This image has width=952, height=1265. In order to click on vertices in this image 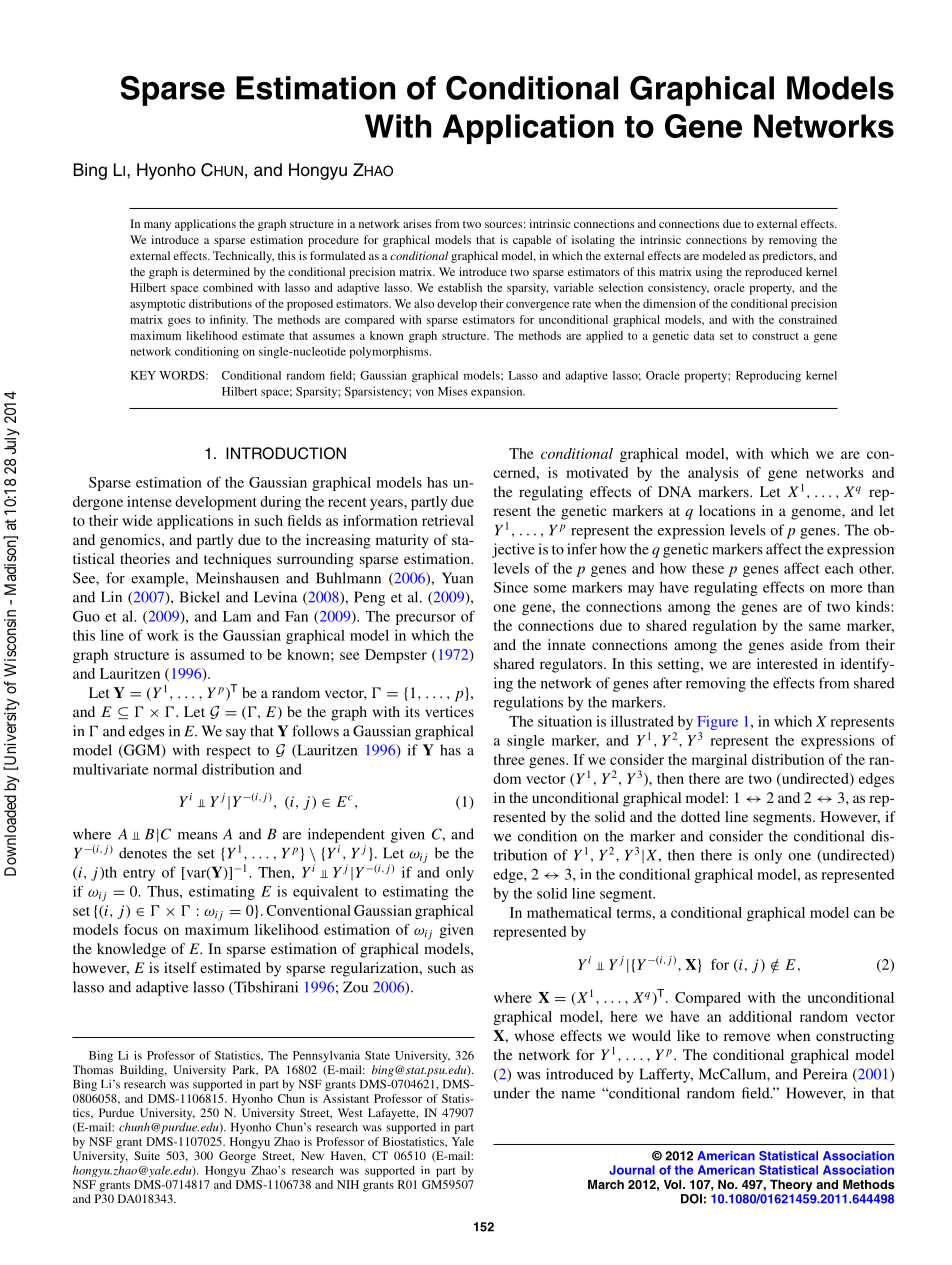, I will do `click(449, 711)`.
